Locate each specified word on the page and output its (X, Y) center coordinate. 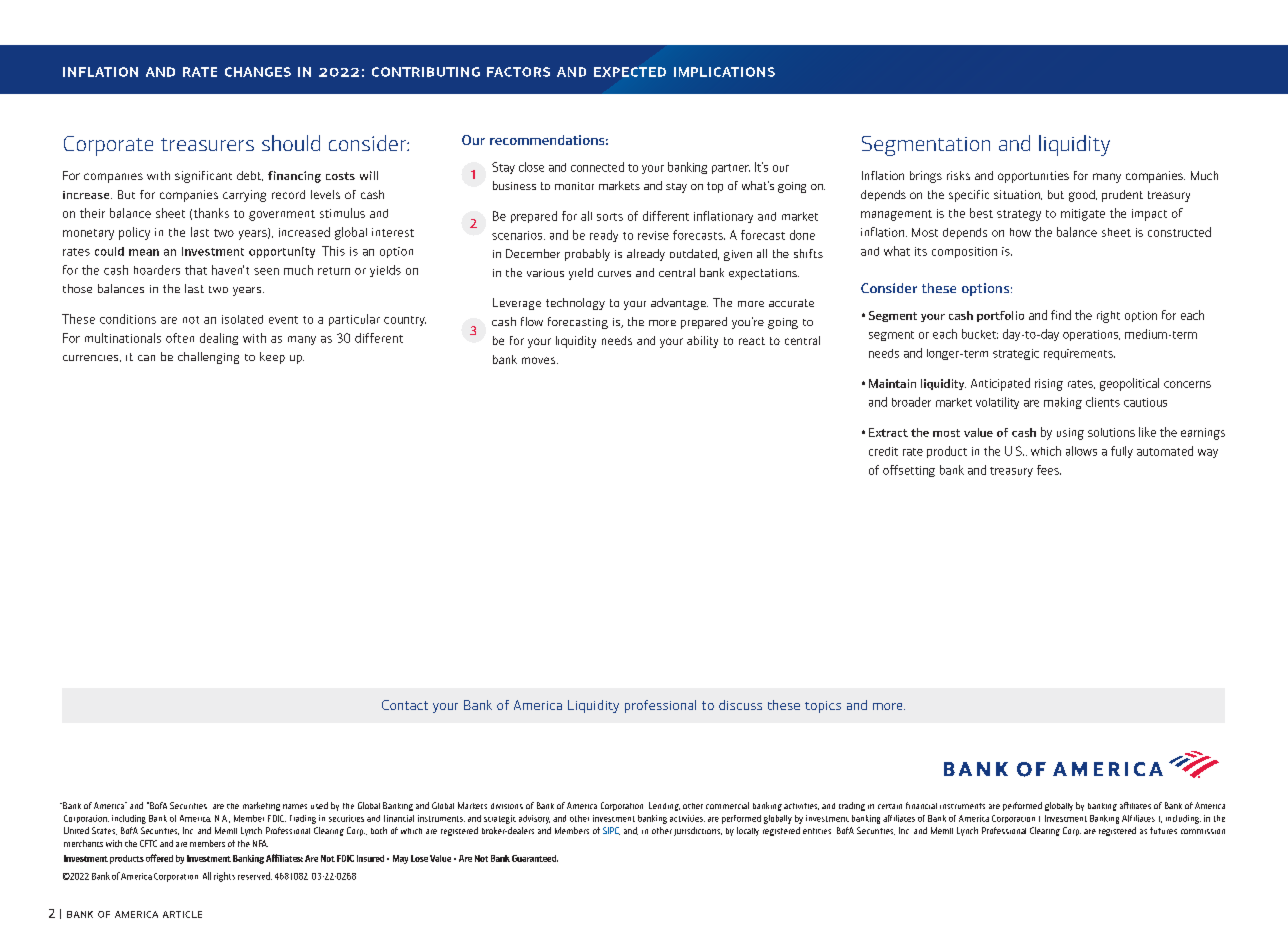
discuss (740, 705)
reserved (255, 876)
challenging (208, 358)
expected (630, 72)
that (196, 270)
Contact (405, 705)
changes (258, 72)
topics (823, 707)
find (1061, 315)
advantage (679, 304)
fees (1049, 470)
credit (883, 451)
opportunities (1033, 177)
